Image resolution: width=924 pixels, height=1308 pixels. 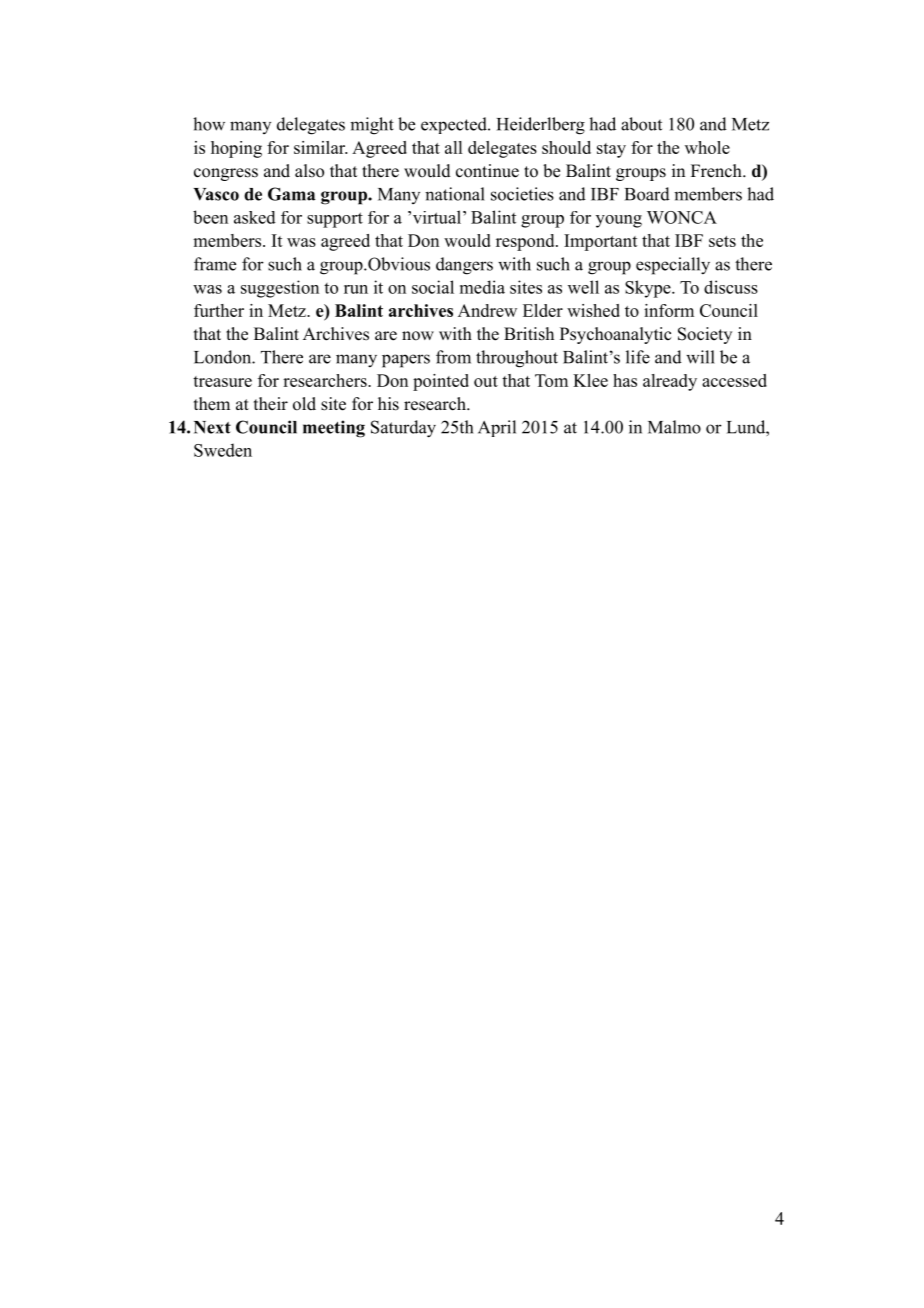 What do you see at coordinates (223, 450) in the screenshot?
I see `Sweden` at bounding box center [223, 450].
